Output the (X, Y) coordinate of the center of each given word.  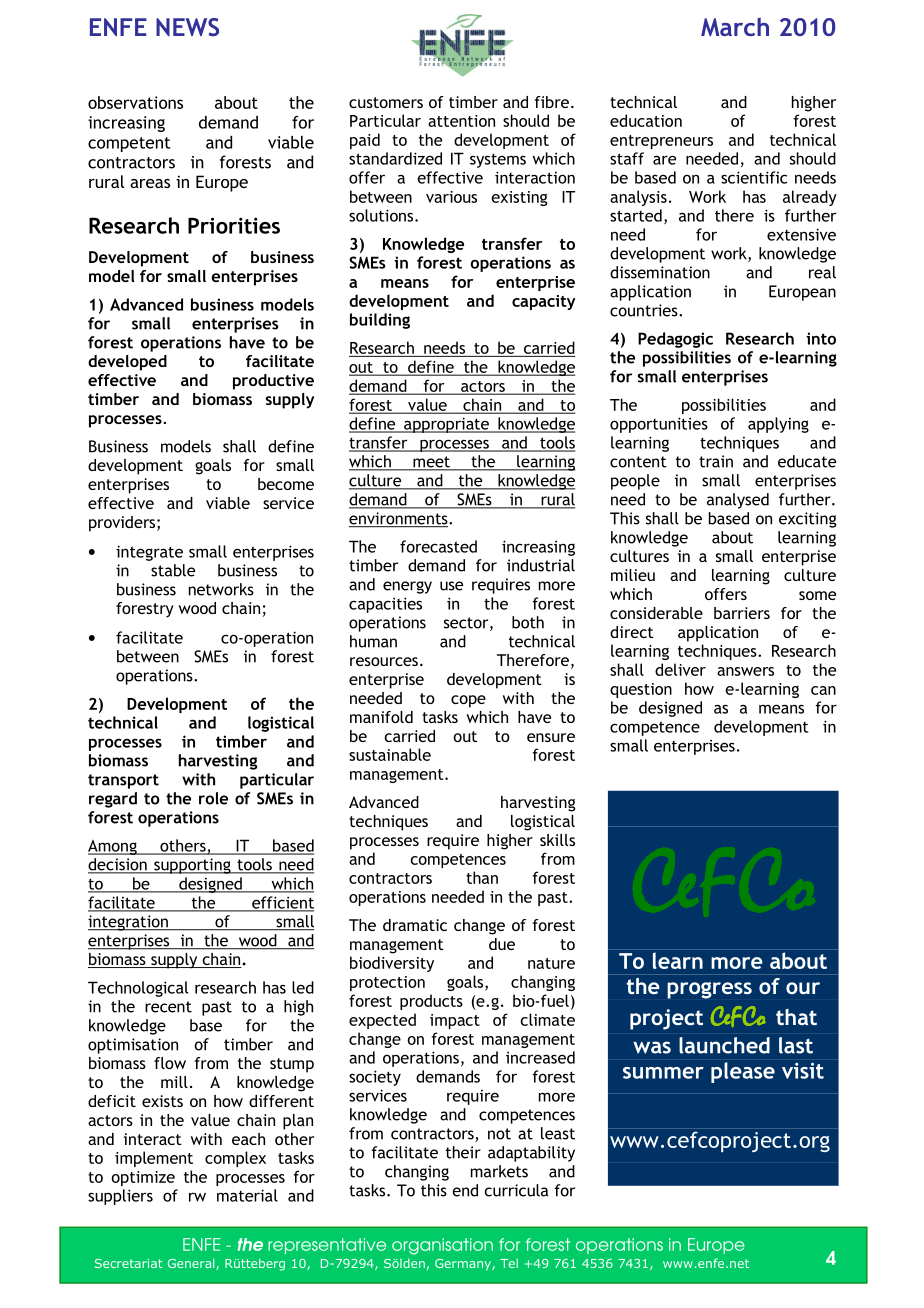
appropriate (446, 425)
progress (709, 990)
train (716, 461)
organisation (442, 1246)
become (286, 484)
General (192, 1264)
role (213, 798)
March (735, 26)
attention (461, 121)
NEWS (187, 27)
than (482, 877)
